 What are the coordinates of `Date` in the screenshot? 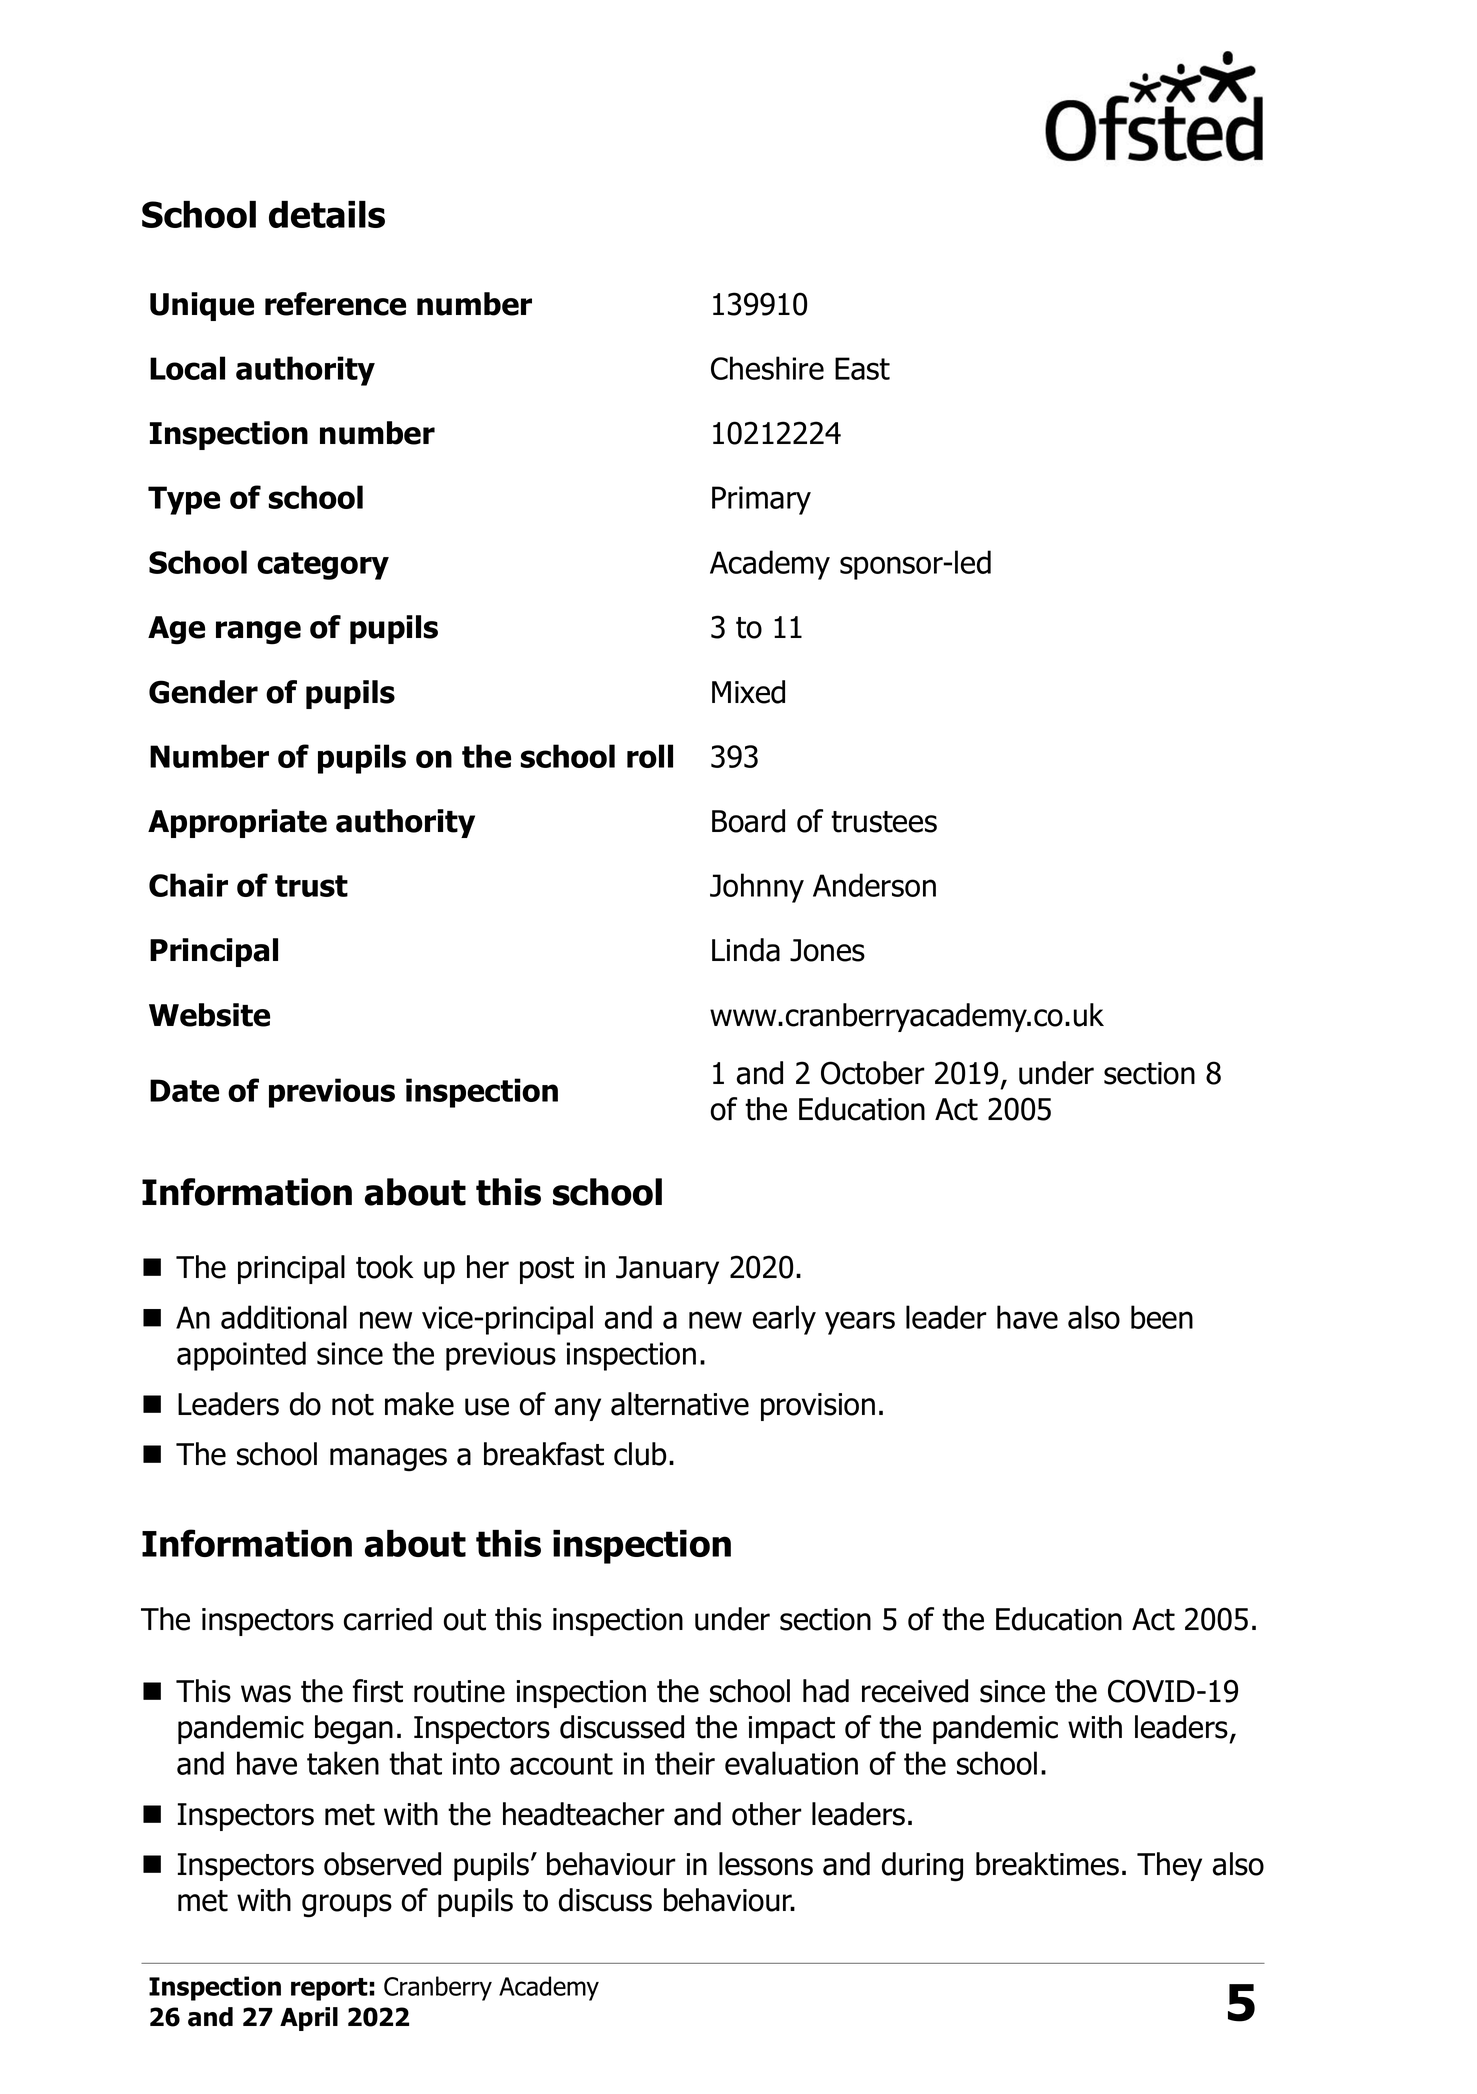 It's located at (184, 1090).
